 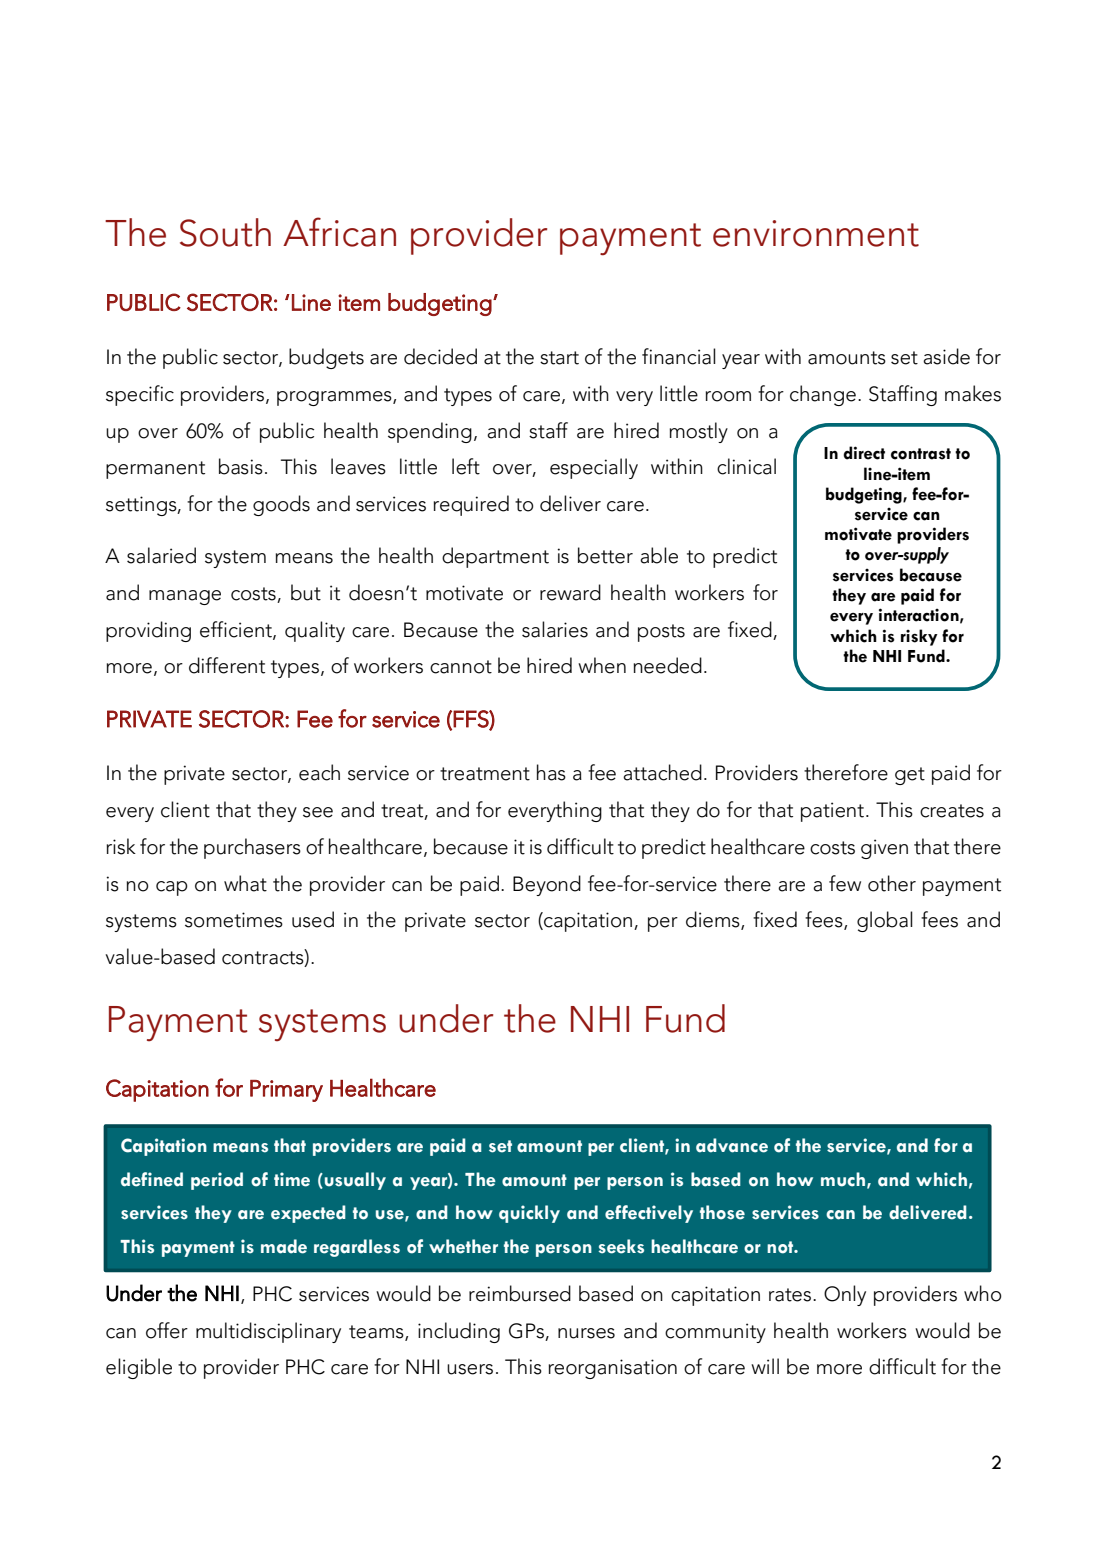 What do you see at coordinates (268, 1332) in the screenshot?
I see `multidisciplinary` at bounding box center [268, 1332].
